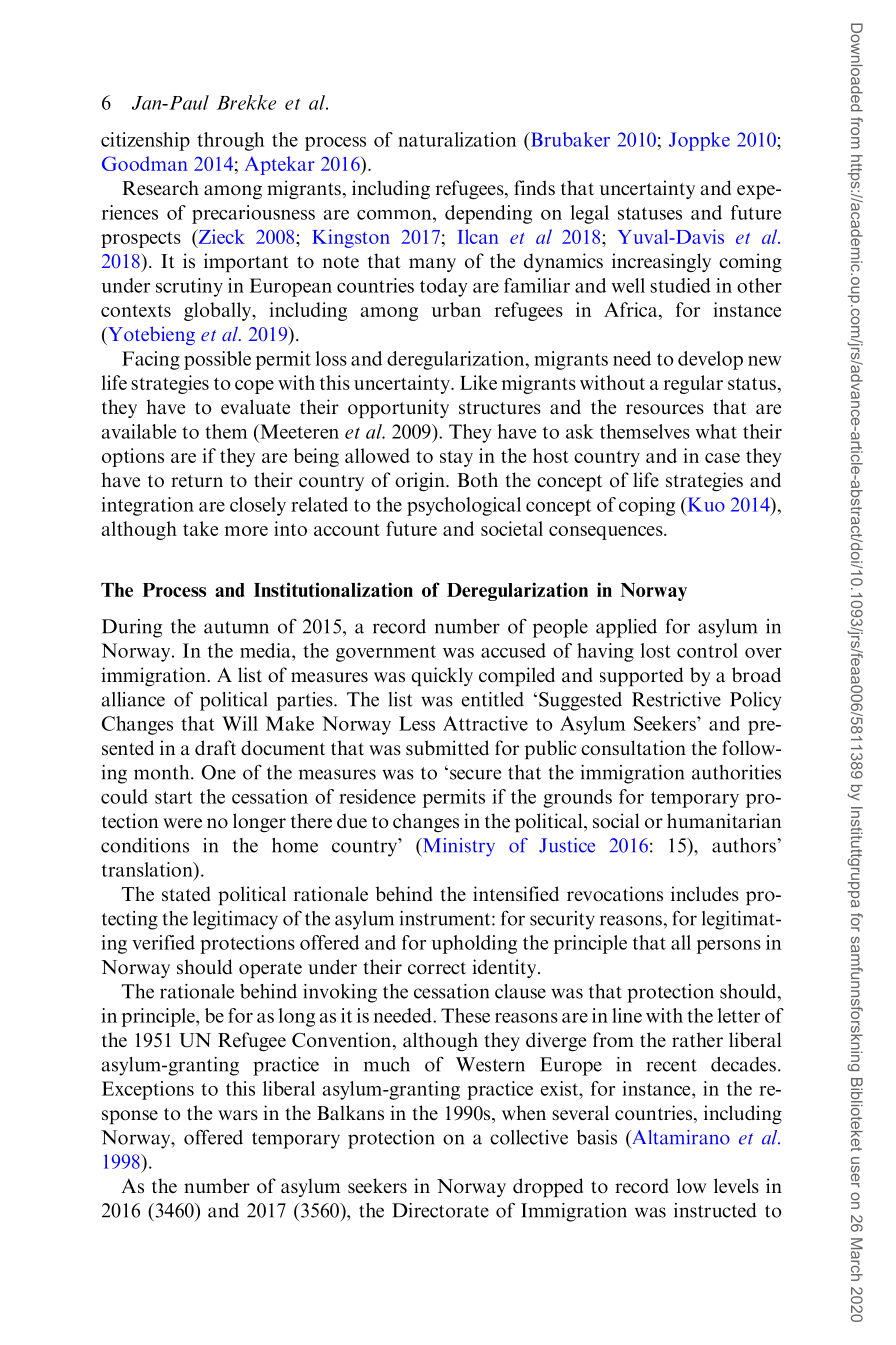 This page has height=1345, width=896. I want to click on legal, so click(590, 214).
